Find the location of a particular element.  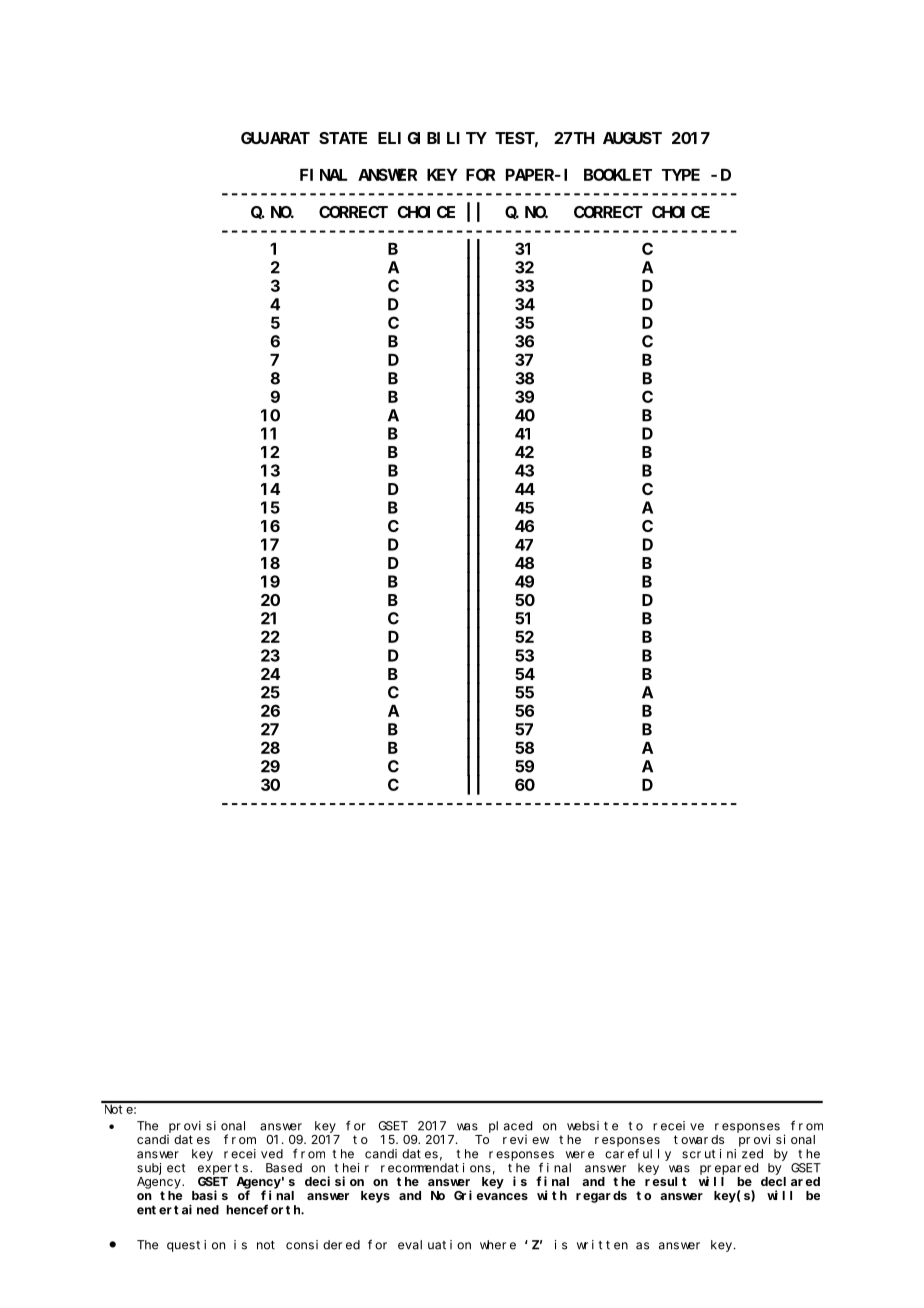

GUJARAT is located at coordinates (275, 138).
